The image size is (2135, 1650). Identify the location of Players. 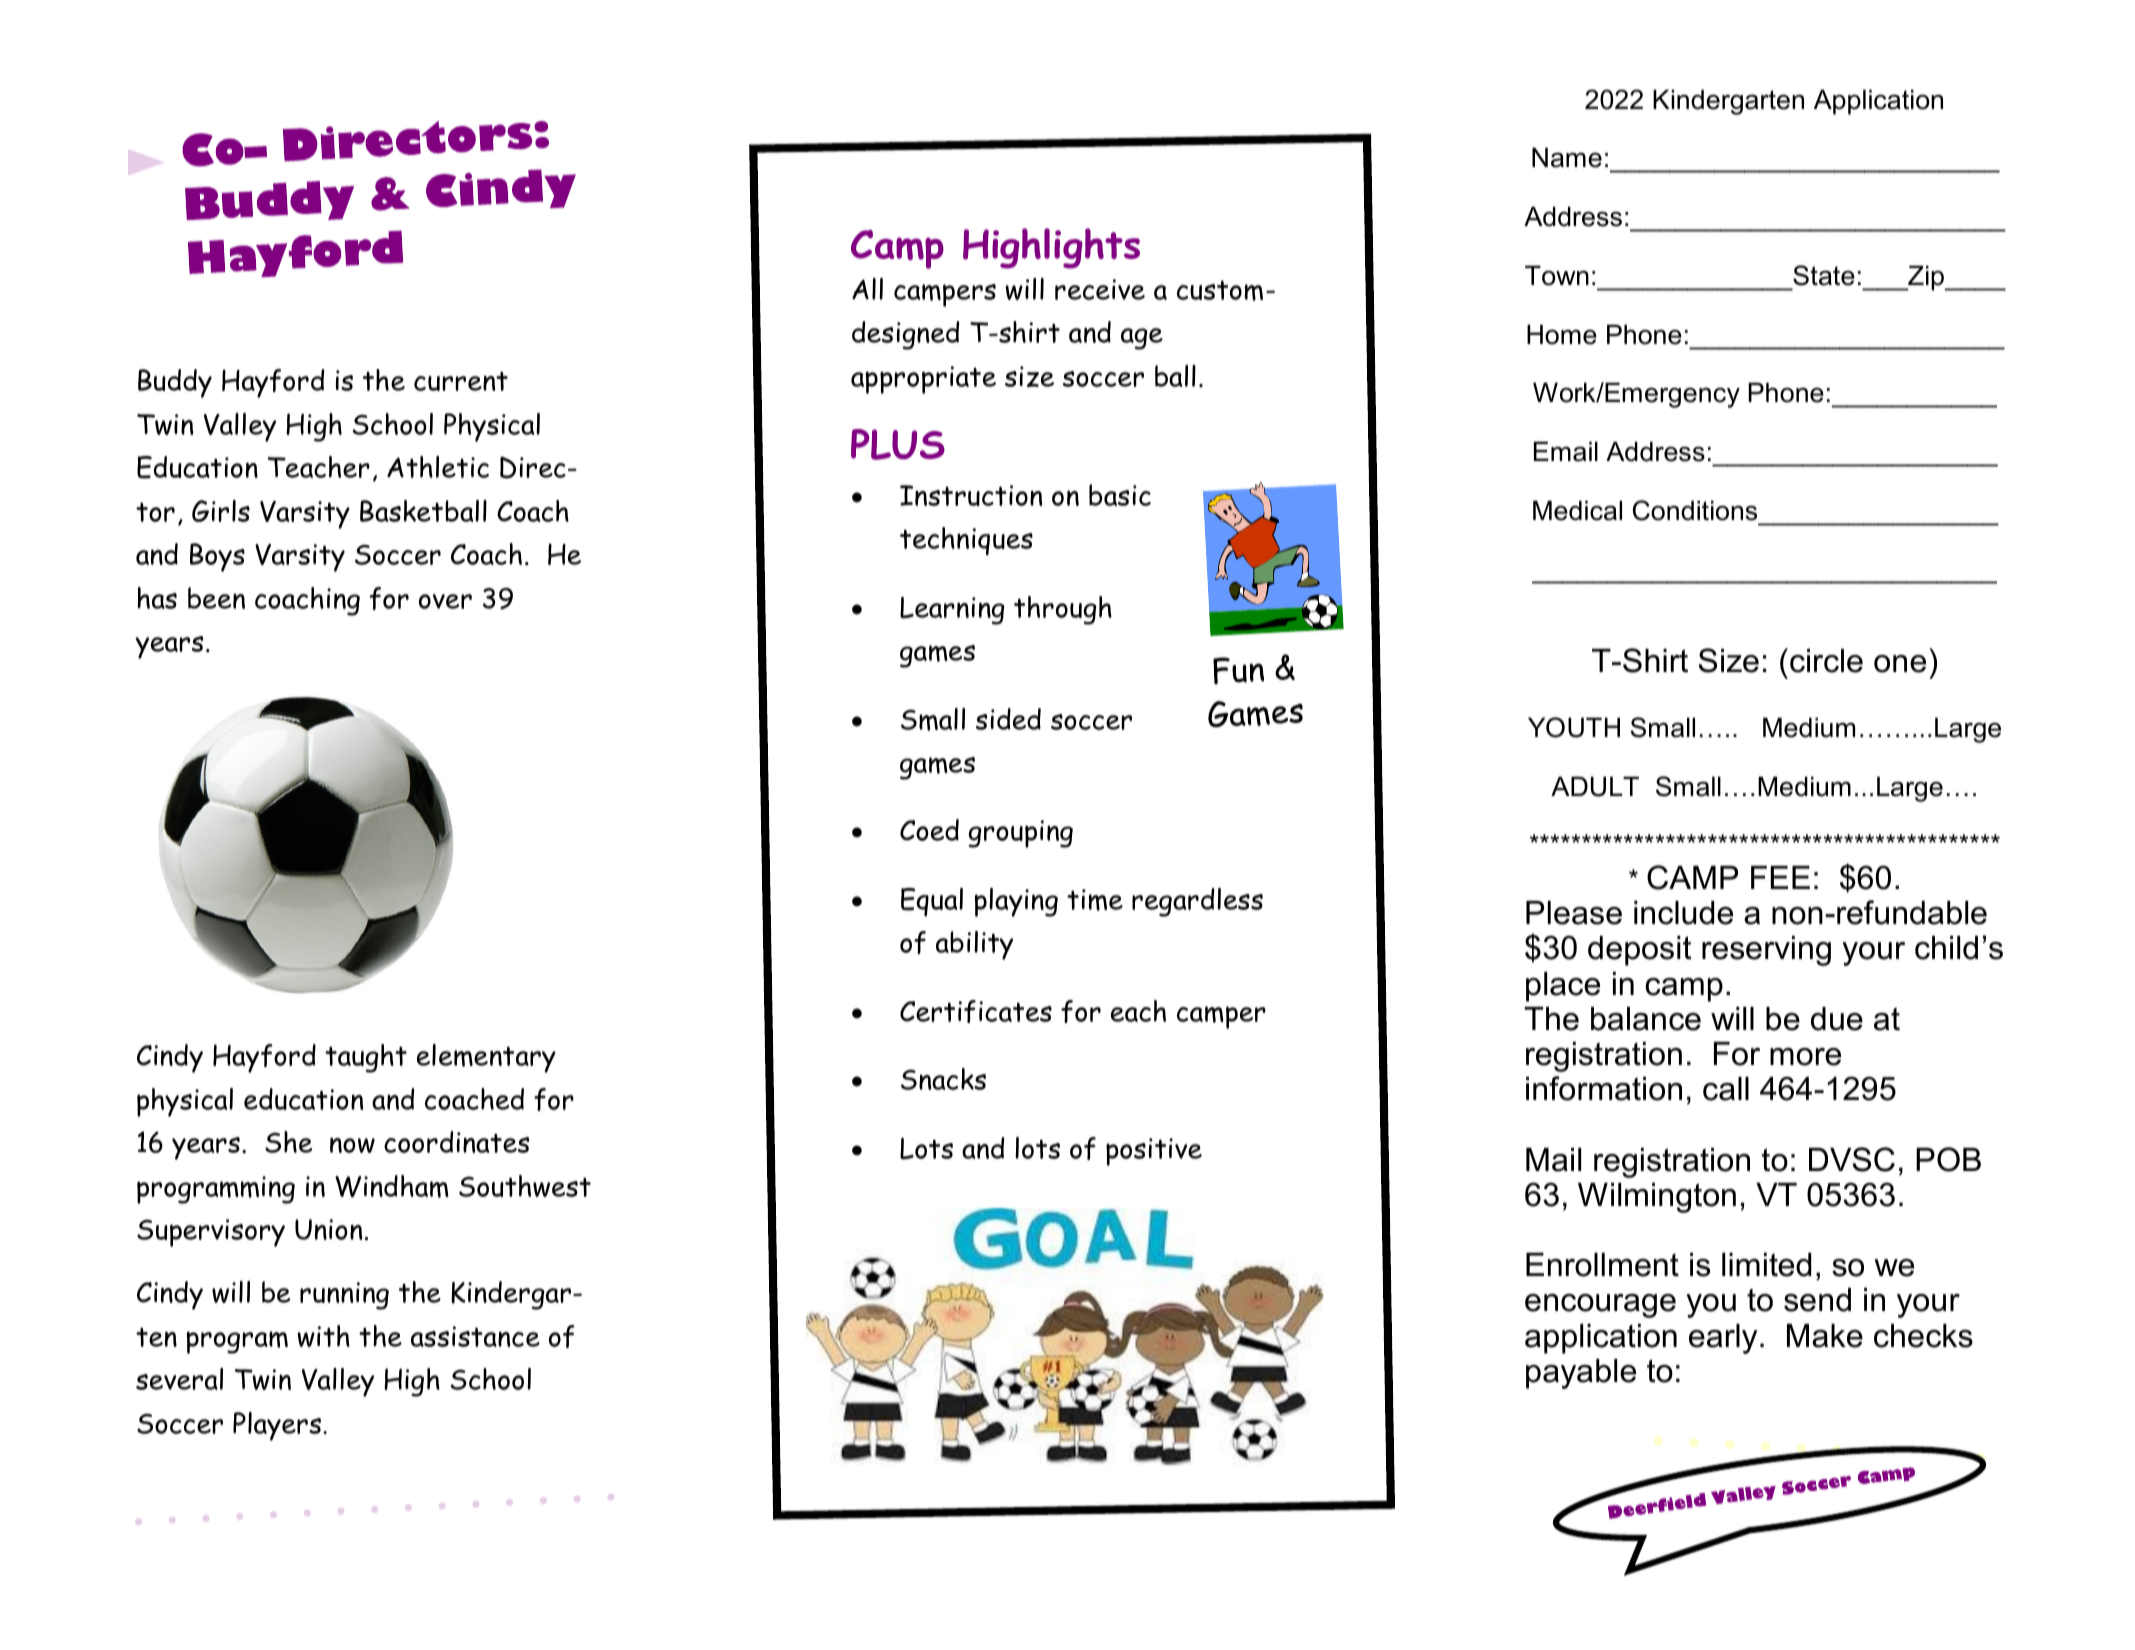
(277, 1426).
